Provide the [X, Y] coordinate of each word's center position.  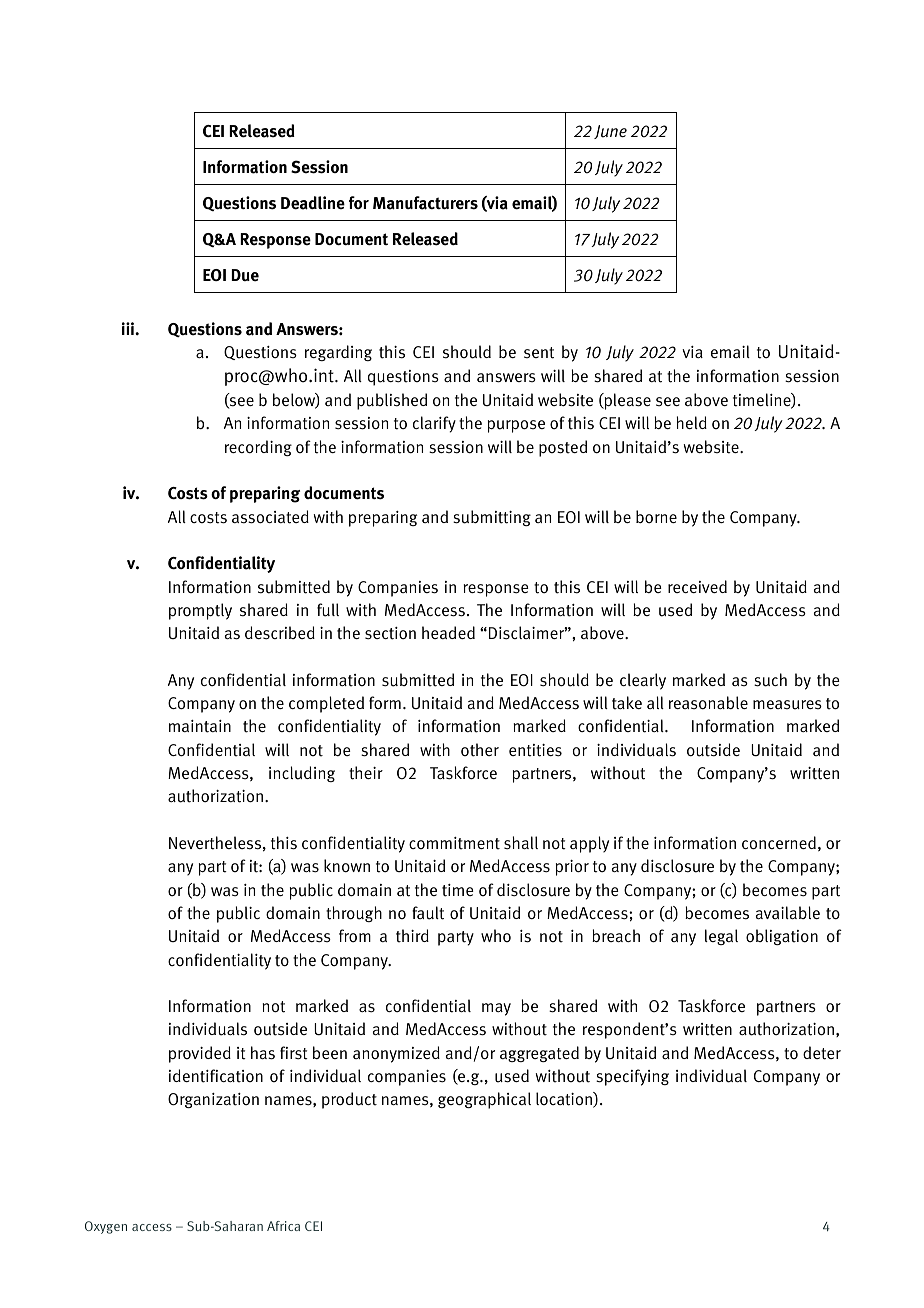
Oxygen [106, 1227]
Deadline [313, 203]
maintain [200, 726]
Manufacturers [425, 203]
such [770, 680]
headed [448, 632]
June [610, 132]
